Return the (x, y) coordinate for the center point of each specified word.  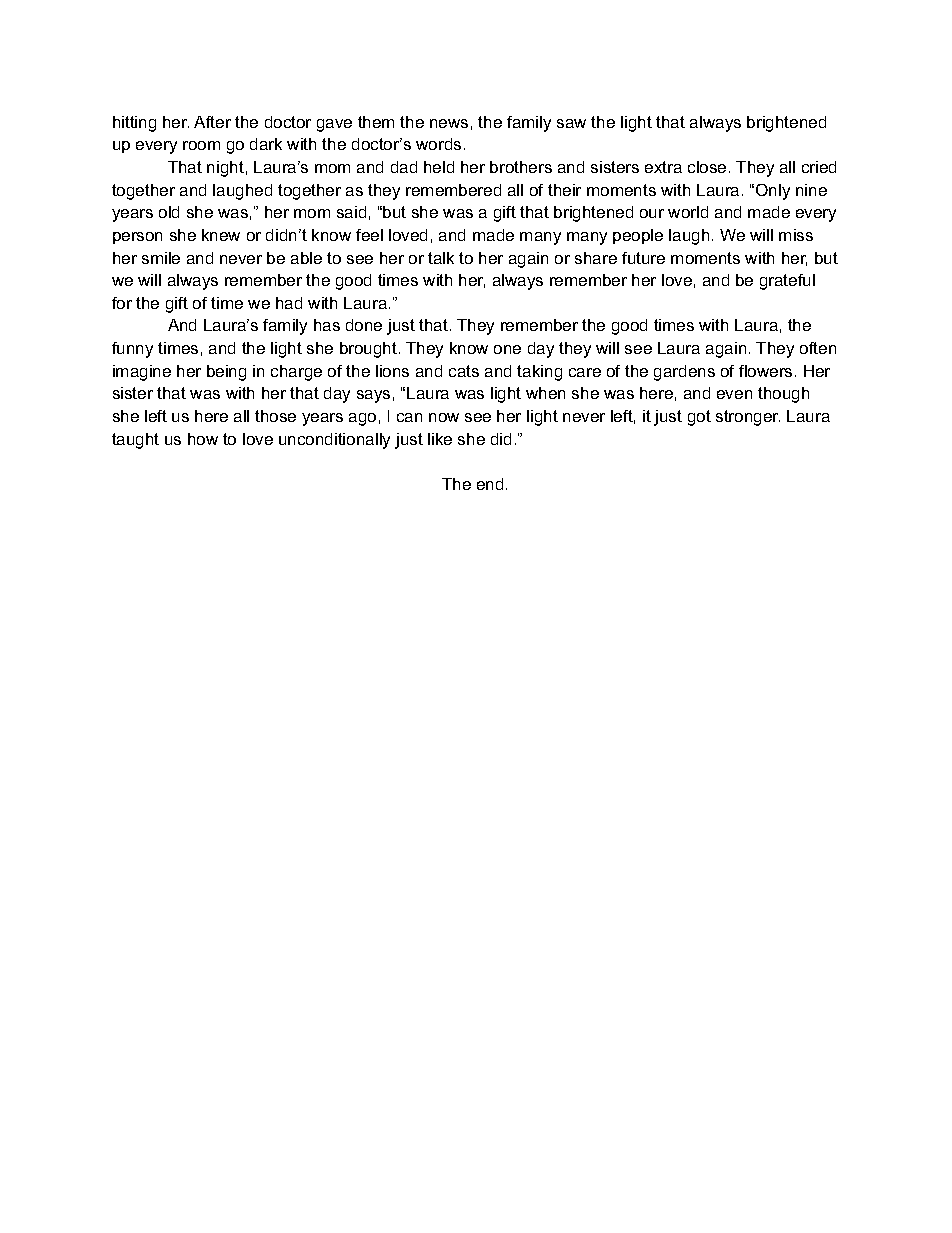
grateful (787, 282)
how (203, 439)
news (449, 123)
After (212, 122)
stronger (748, 418)
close (707, 167)
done (364, 325)
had (289, 303)
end (490, 484)
